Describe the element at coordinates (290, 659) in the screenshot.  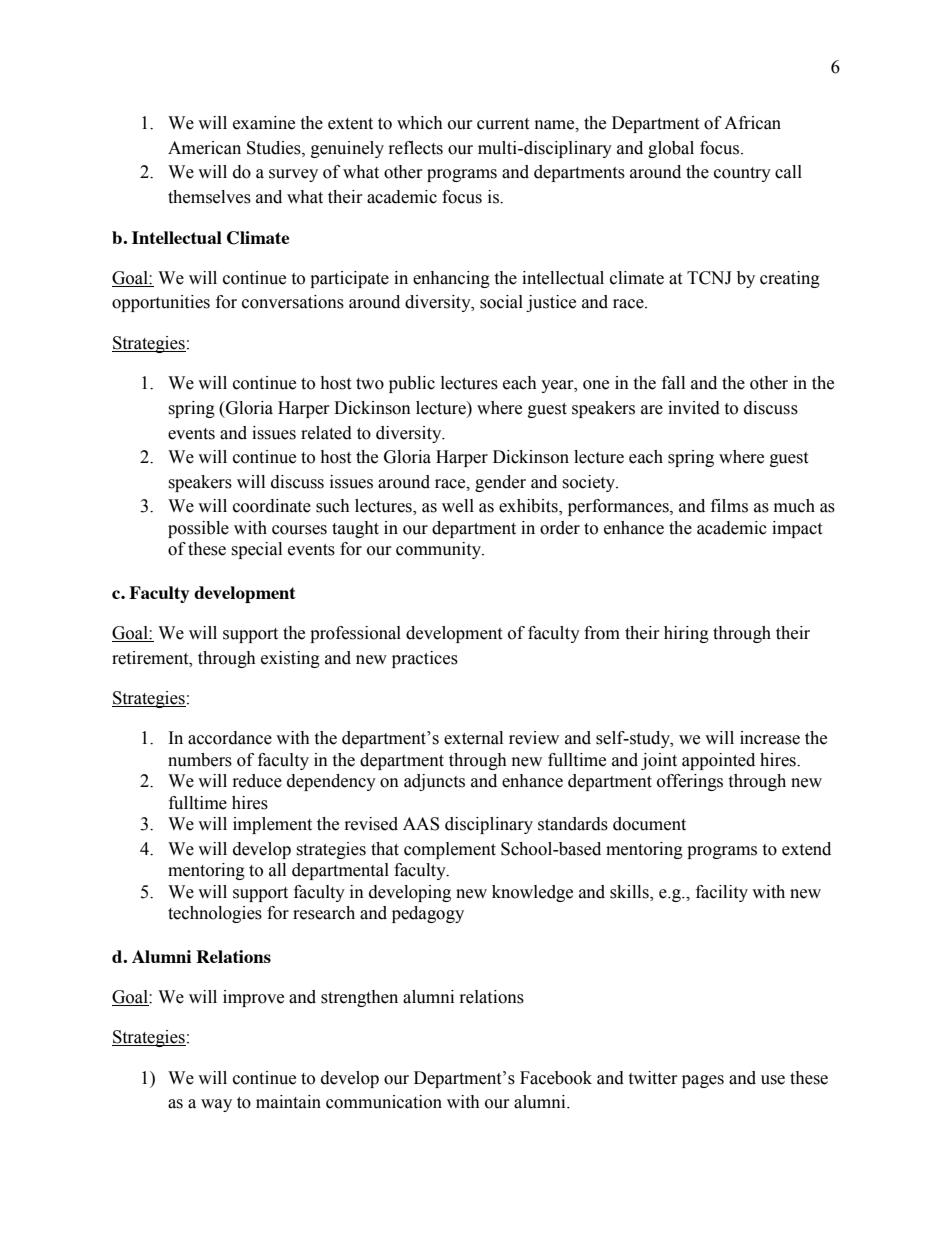
I see `existing` at that location.
